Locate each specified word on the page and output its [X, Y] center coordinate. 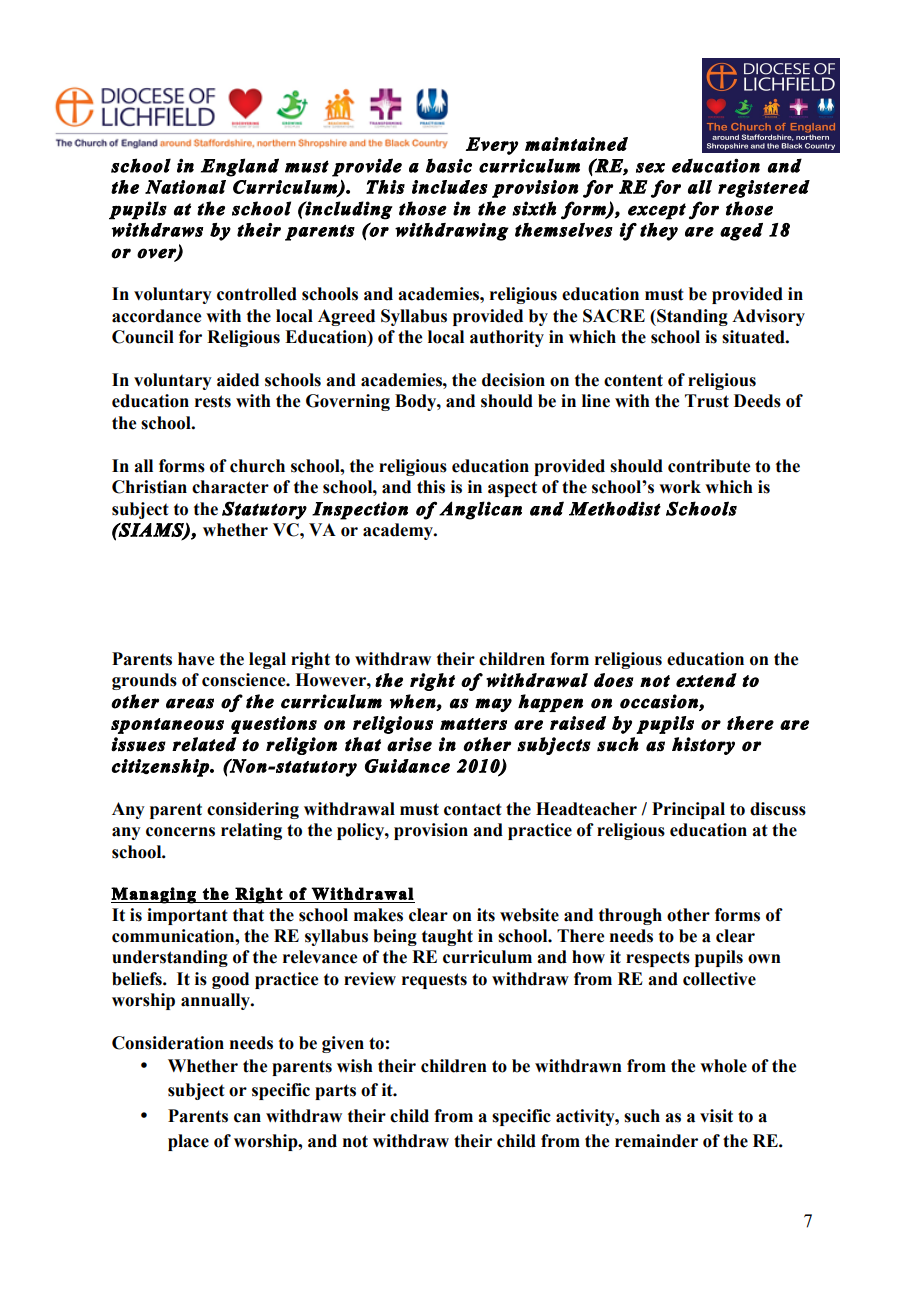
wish [355, 1066]
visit [716, 1116]
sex [650, 168]
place [188, 1142]
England [240, 167]
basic [449, 165]
